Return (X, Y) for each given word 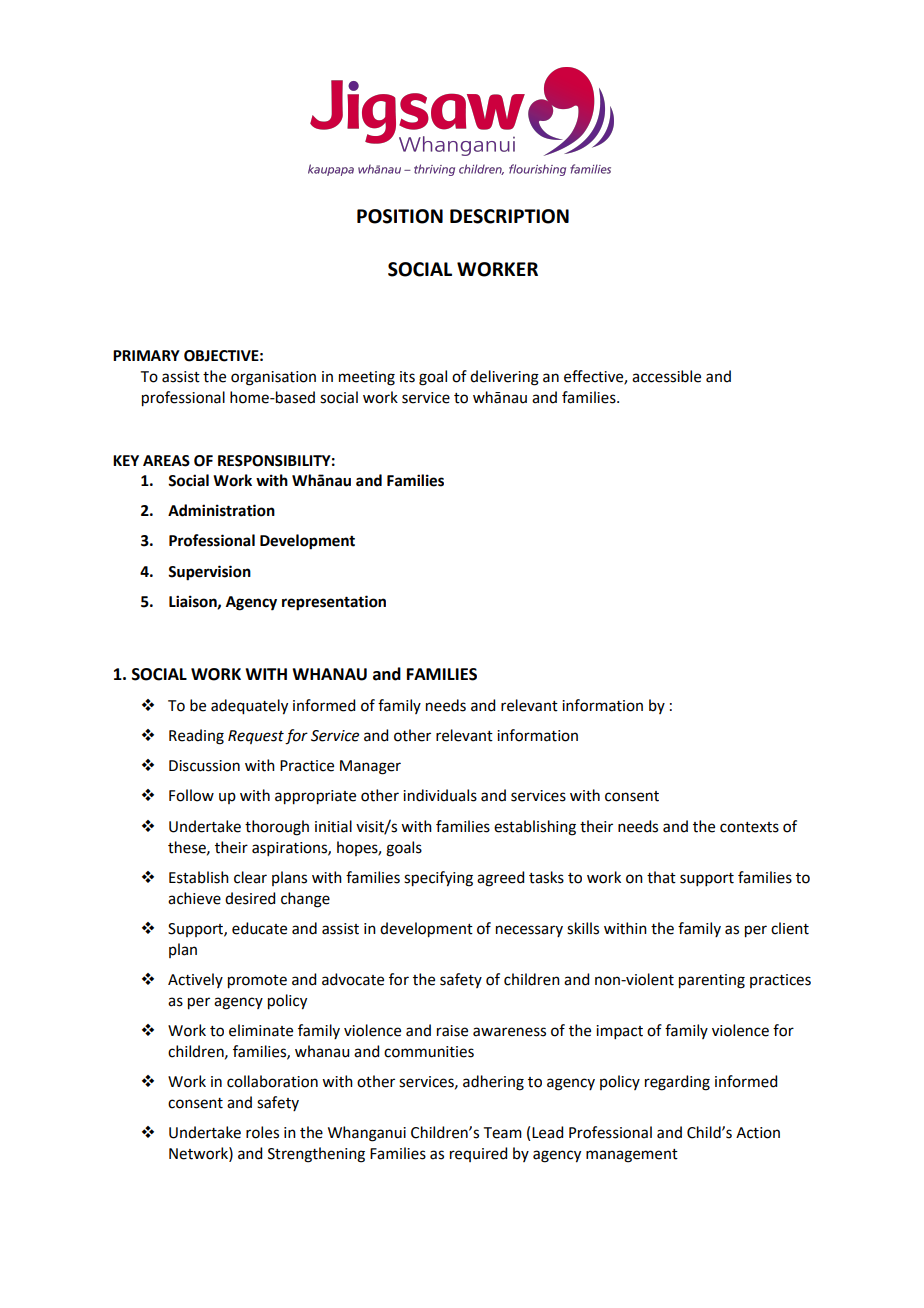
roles (262, 1132)
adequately (249, 707)
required (478, 1154)
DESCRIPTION (509, 216)
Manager (370, 767)
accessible (666, 376)
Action (758, 1133)
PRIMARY (146, 355)
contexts (749, 827)
